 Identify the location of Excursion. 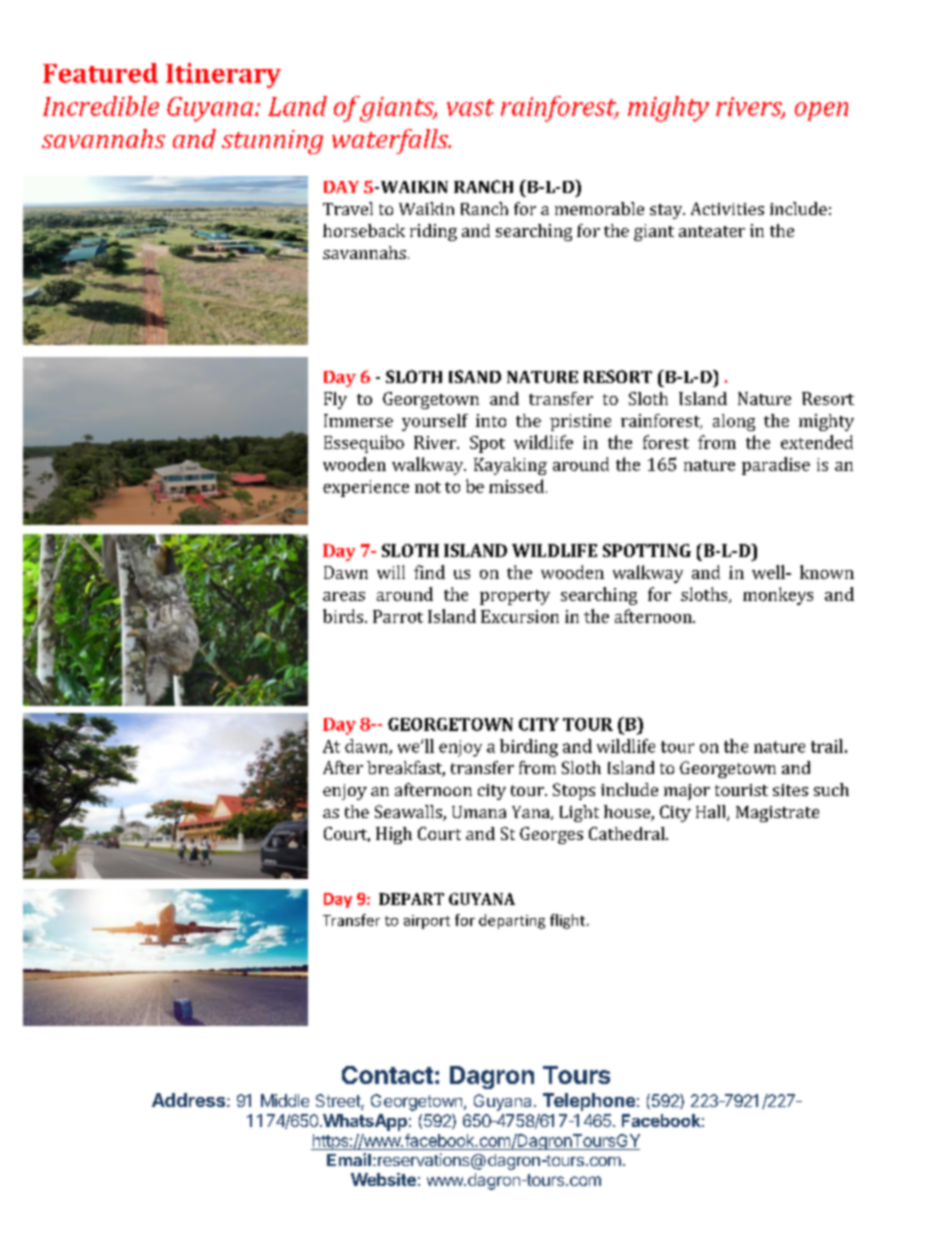
(520, 616).
